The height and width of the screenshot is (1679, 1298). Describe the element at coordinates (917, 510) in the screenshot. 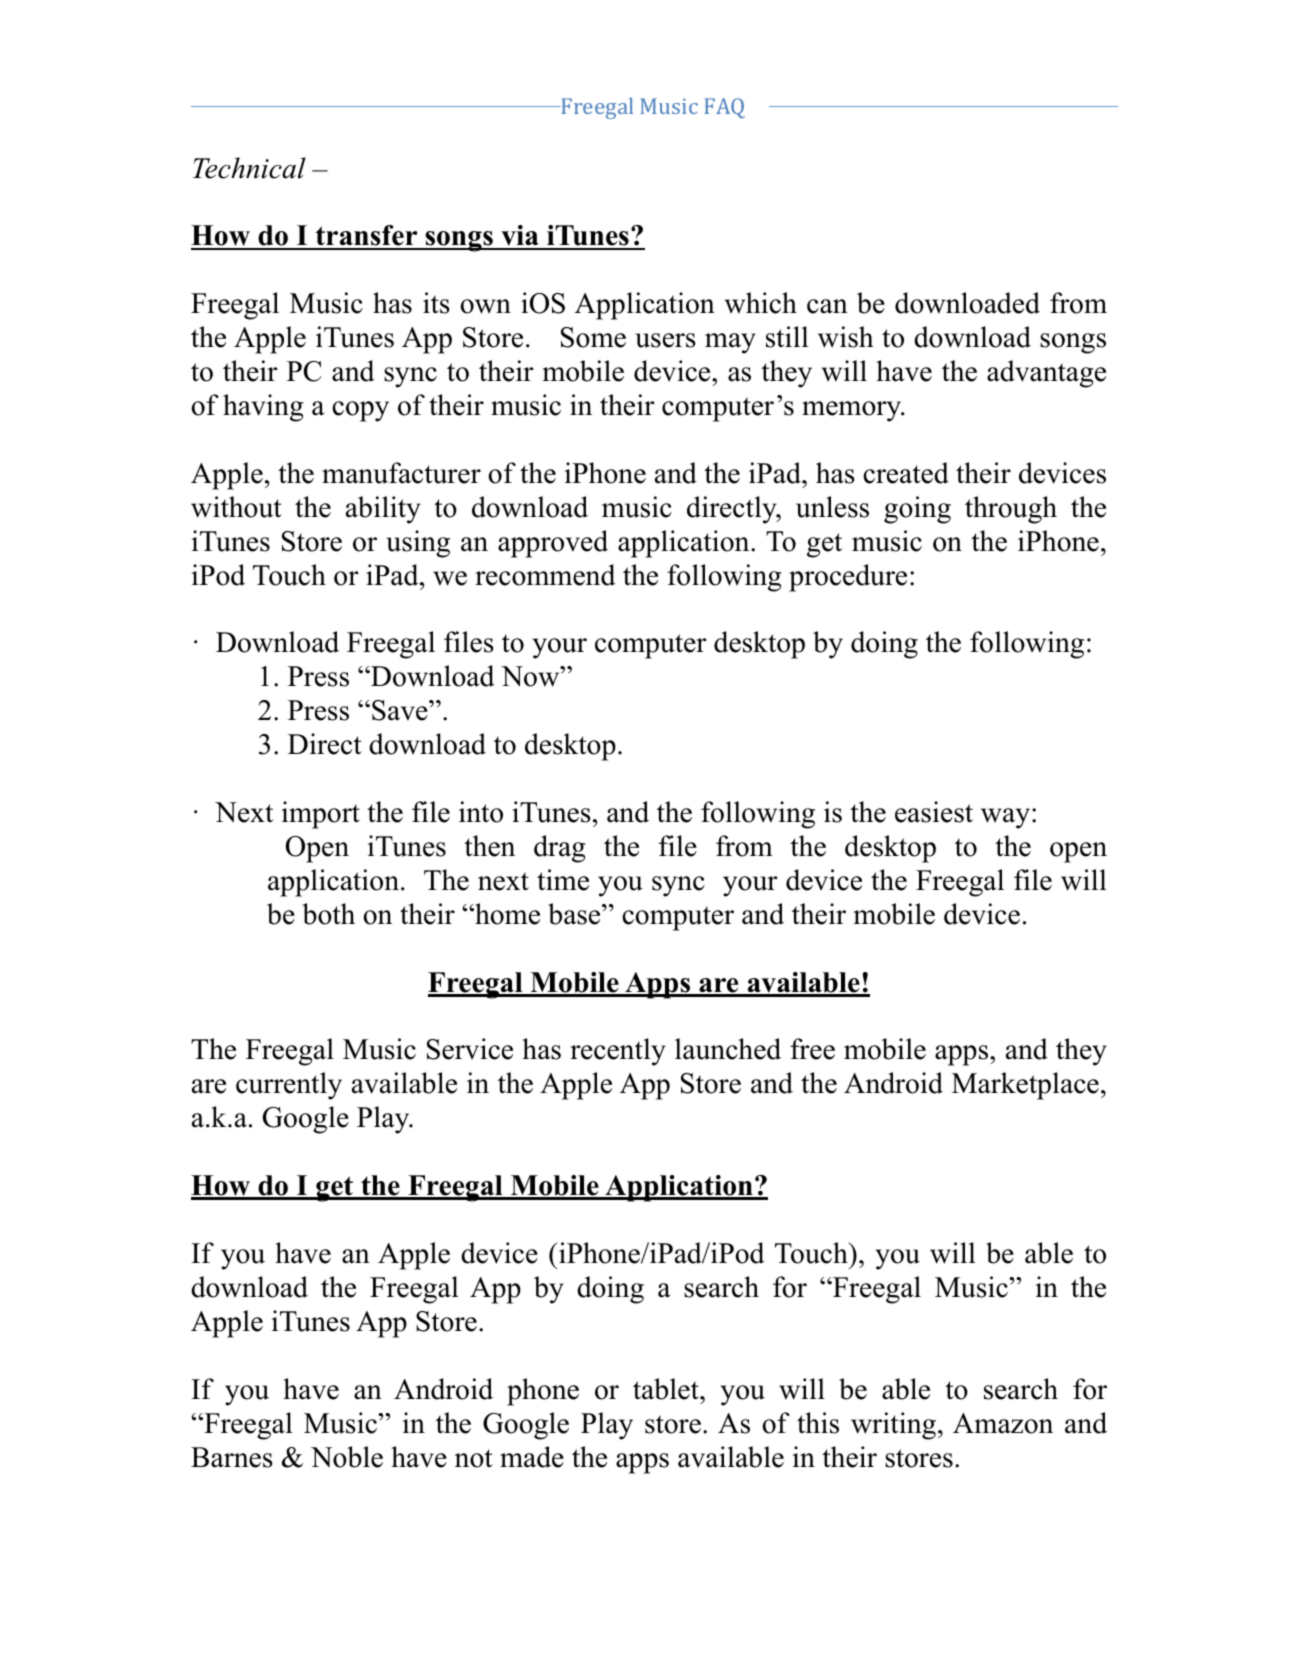

I see `going` at that location.
